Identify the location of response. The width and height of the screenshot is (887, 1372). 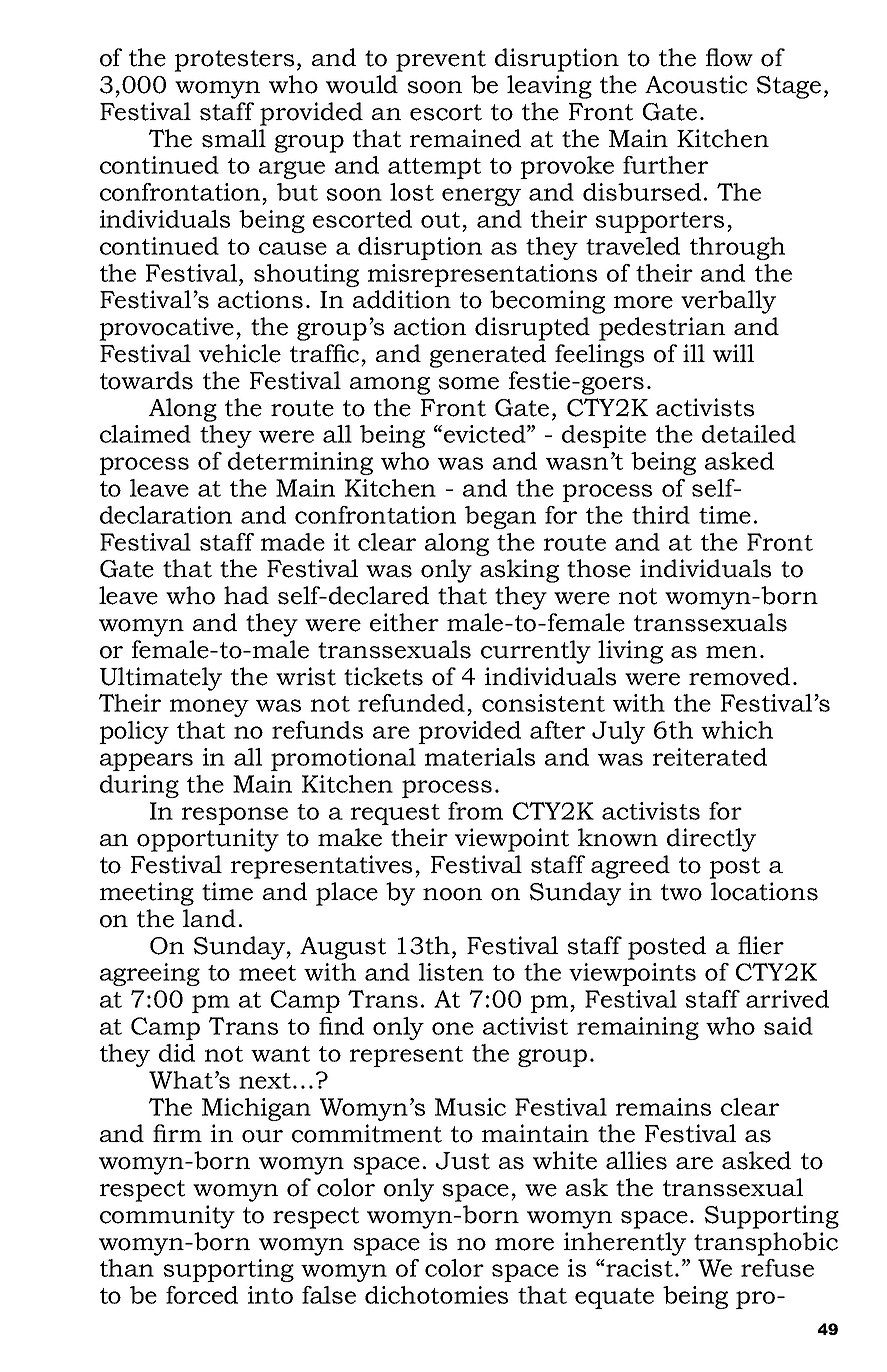
(235, 816).
